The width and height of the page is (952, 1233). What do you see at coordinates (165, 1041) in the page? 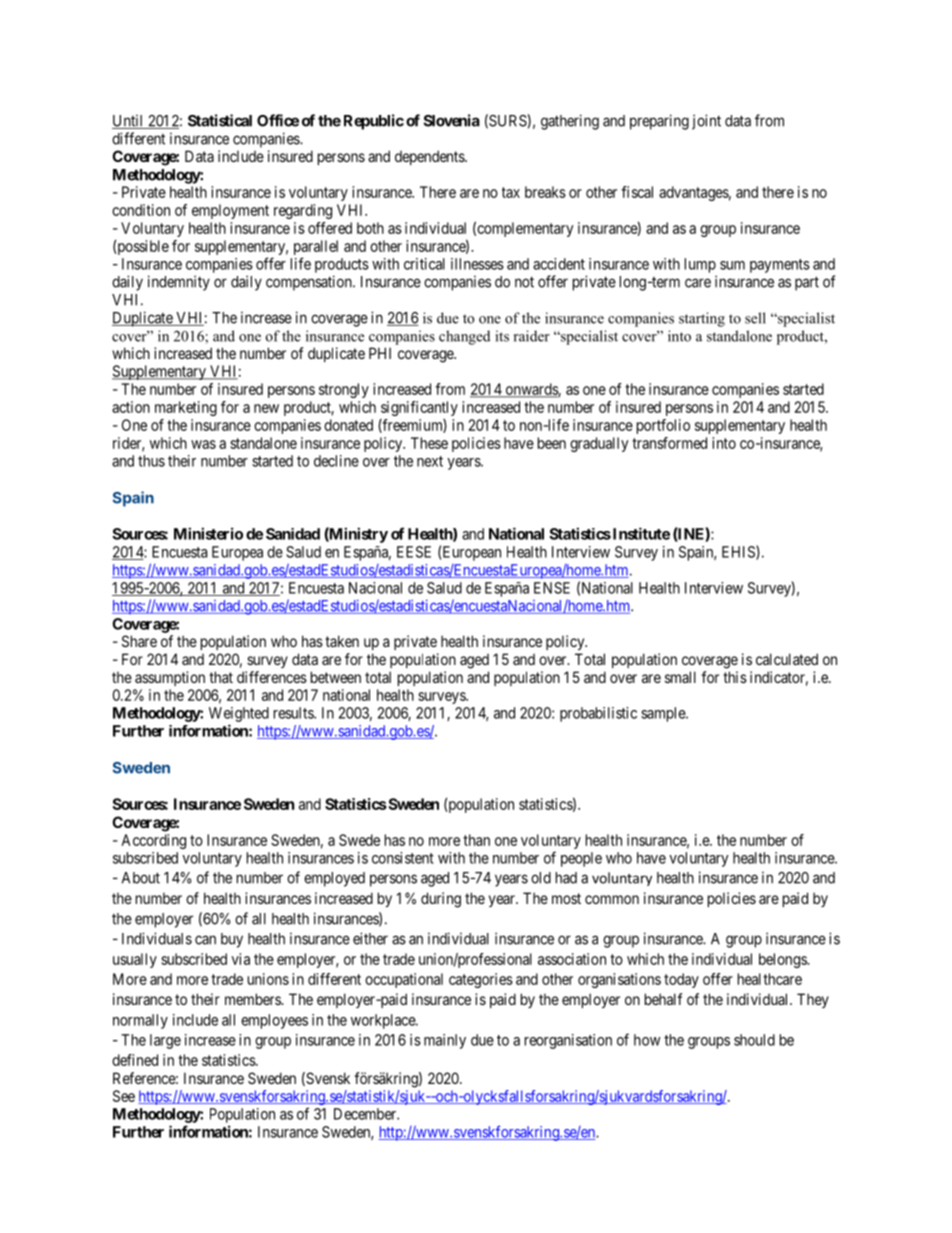
I see `large` at bounding box center [165, 1041].
